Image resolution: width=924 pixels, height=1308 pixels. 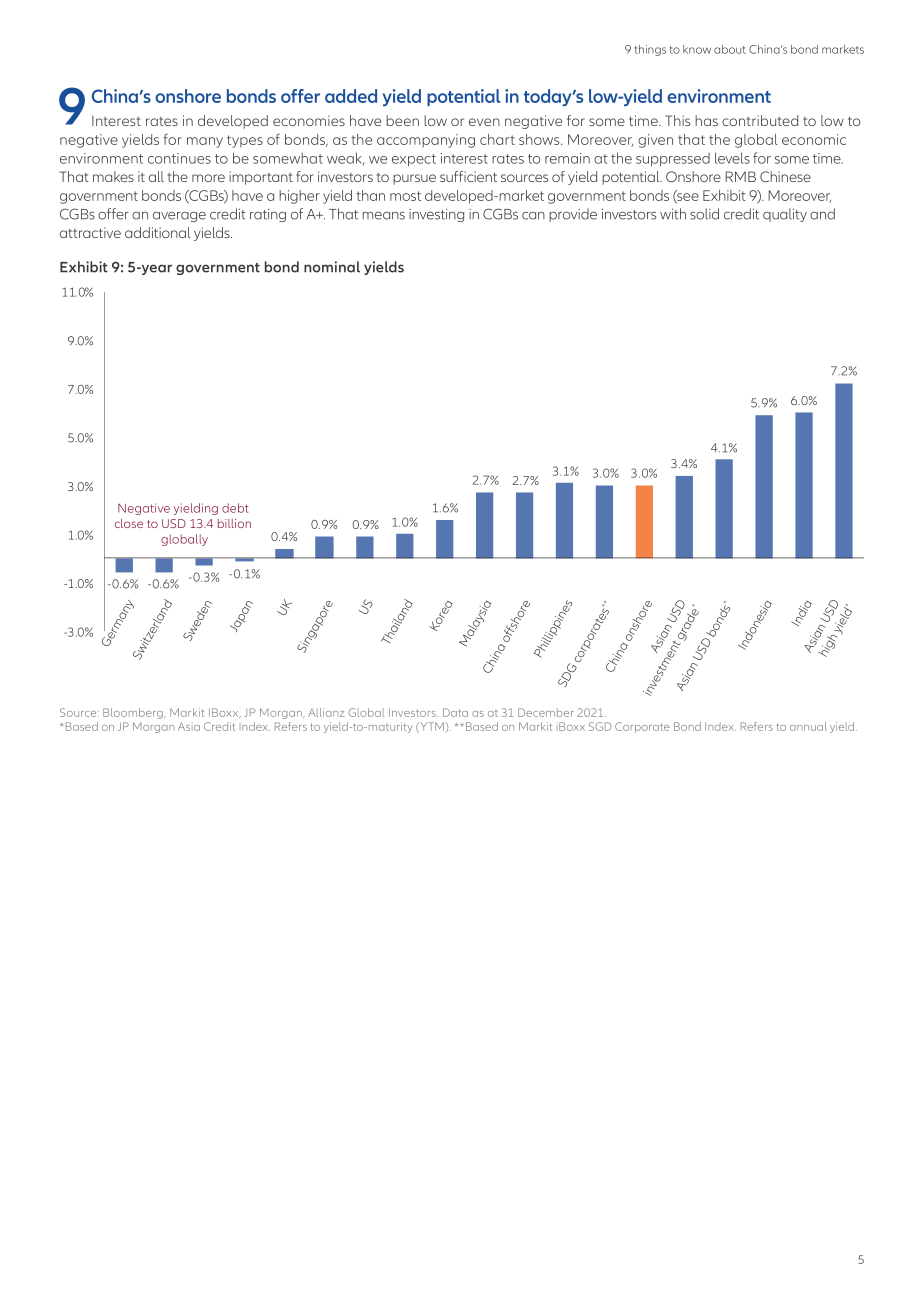 I want to click on annual, so click(x=808, y=726).
